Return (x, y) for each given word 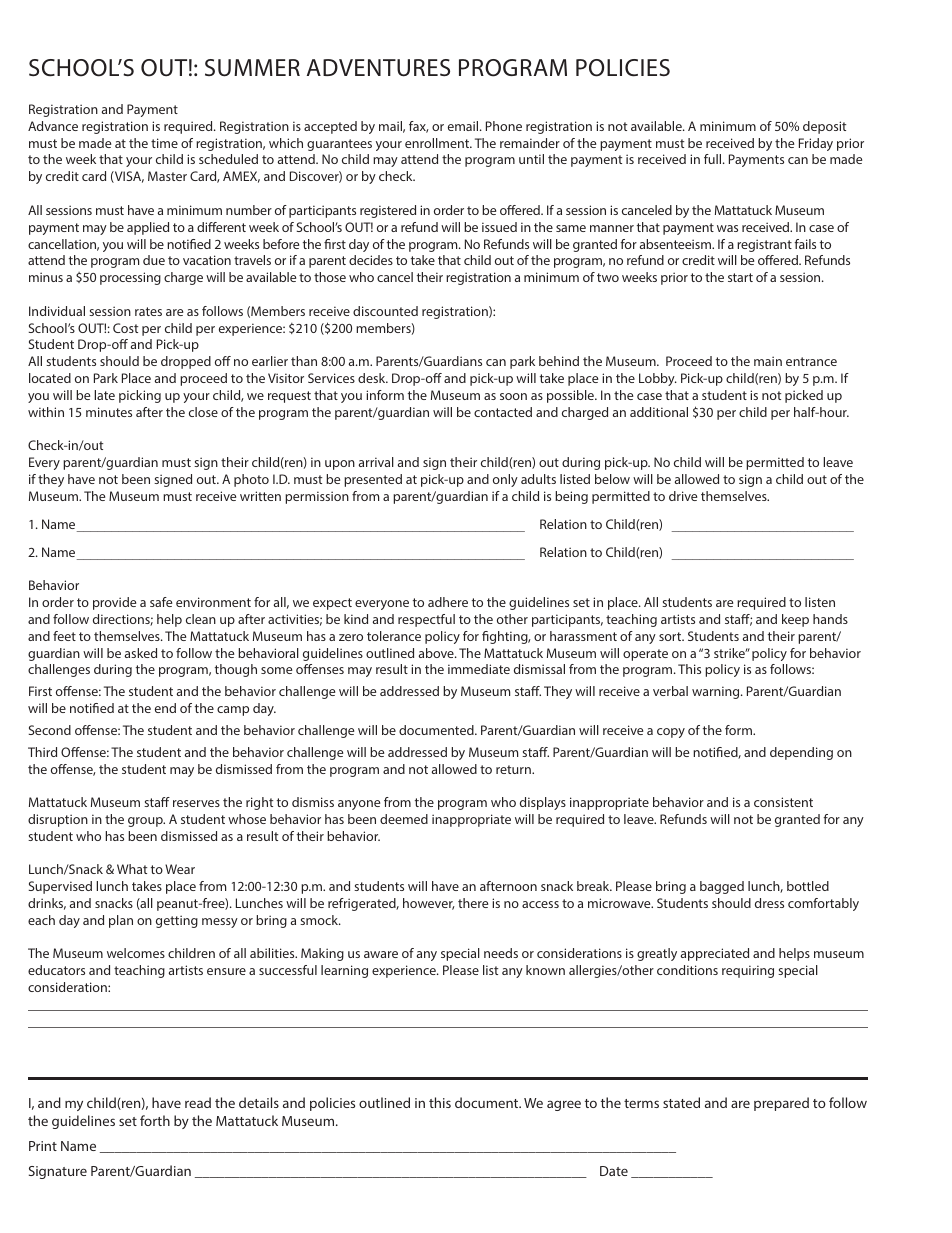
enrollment (438, 143)
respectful (426, 620)
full (714, 159)
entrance (811, 361)
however (429, 904)
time (164, 143)
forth (155, 1120)
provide (114, 603)
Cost (125, 328)
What (132, 869)
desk (373, 378)
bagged (722, 887)
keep (795, 620)
